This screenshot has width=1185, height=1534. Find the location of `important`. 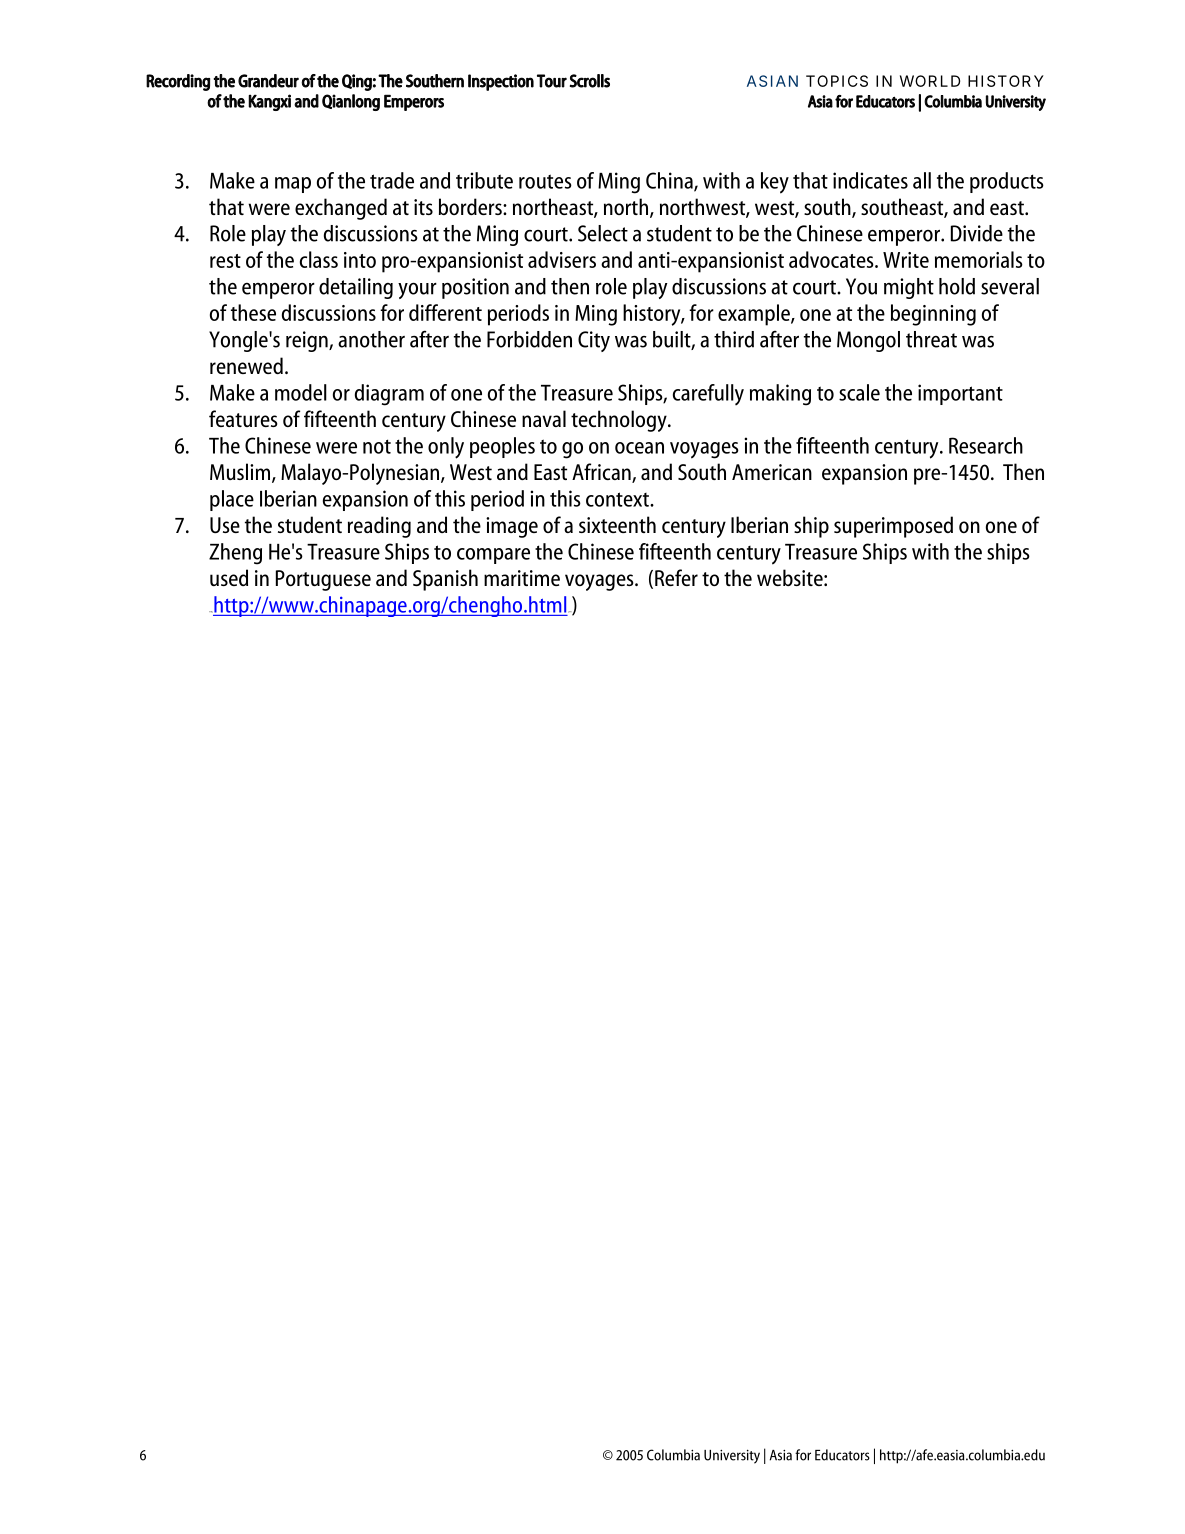

important is located at coordinates (960, 394).
